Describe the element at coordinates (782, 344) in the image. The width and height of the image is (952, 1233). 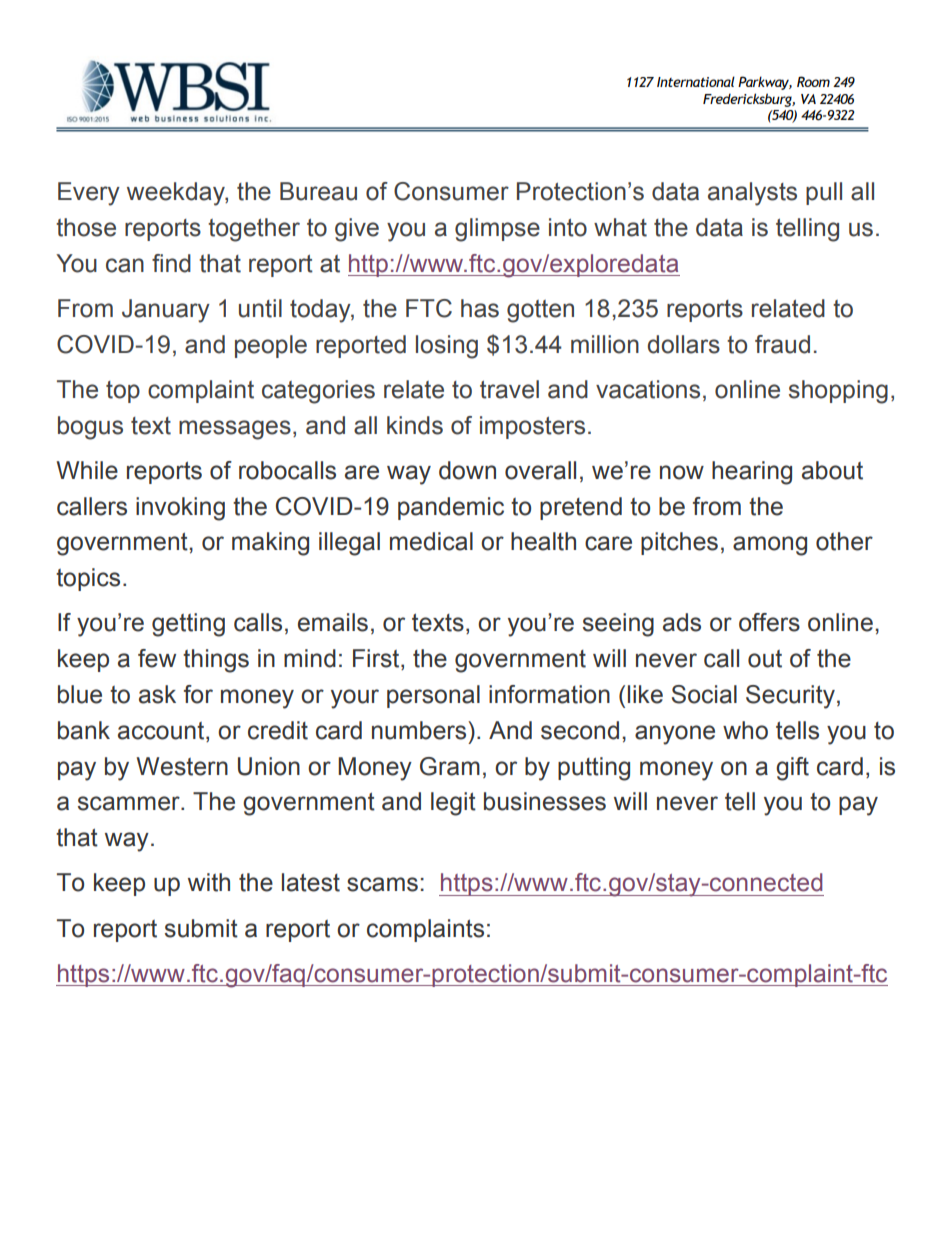
I see `fraud` at that location.
